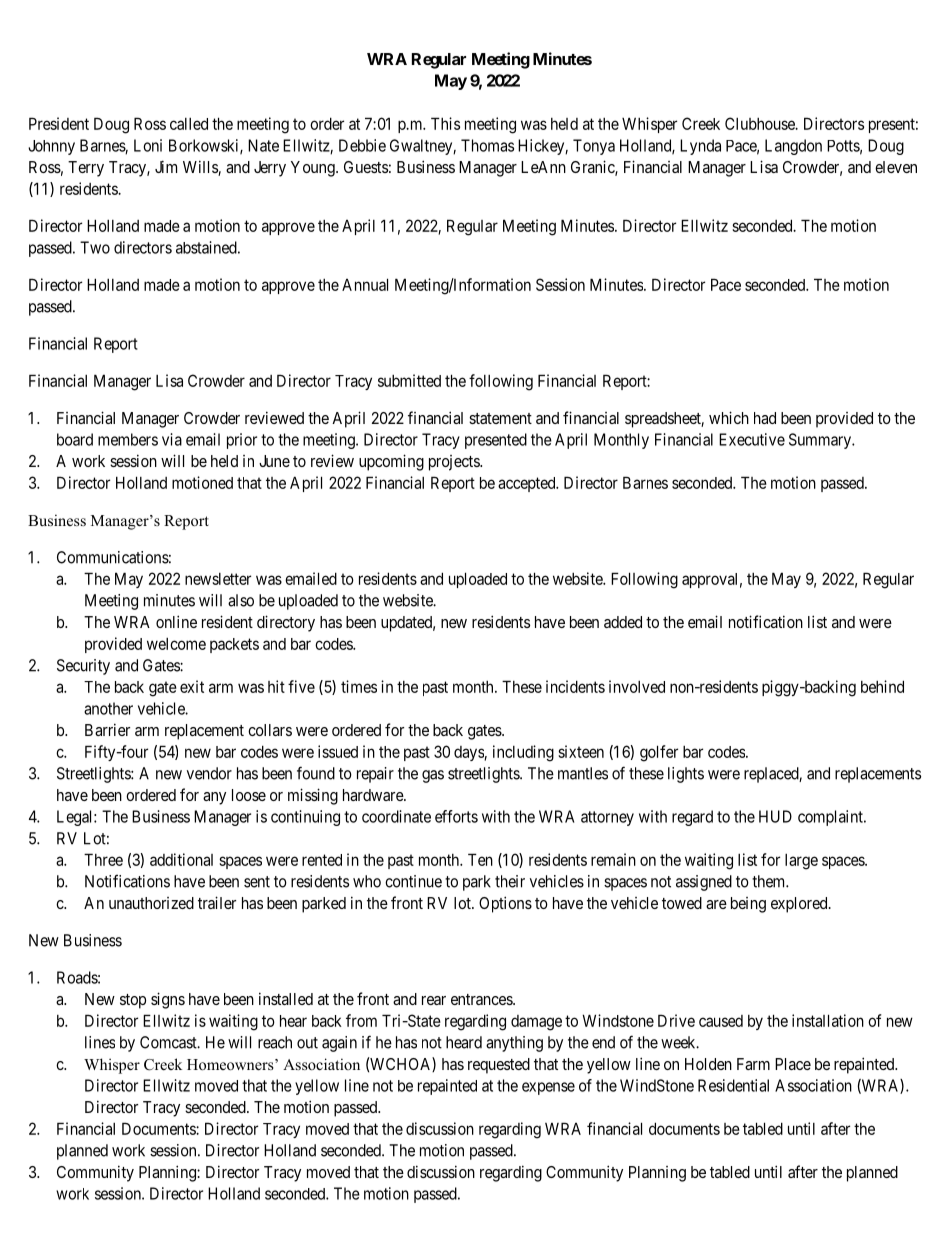 The width and height of the screenshot is (952, 1233). What do you see at coordinates (882, 686) in the screenshot?
I see `behind` at bounding box center [882, 686].
